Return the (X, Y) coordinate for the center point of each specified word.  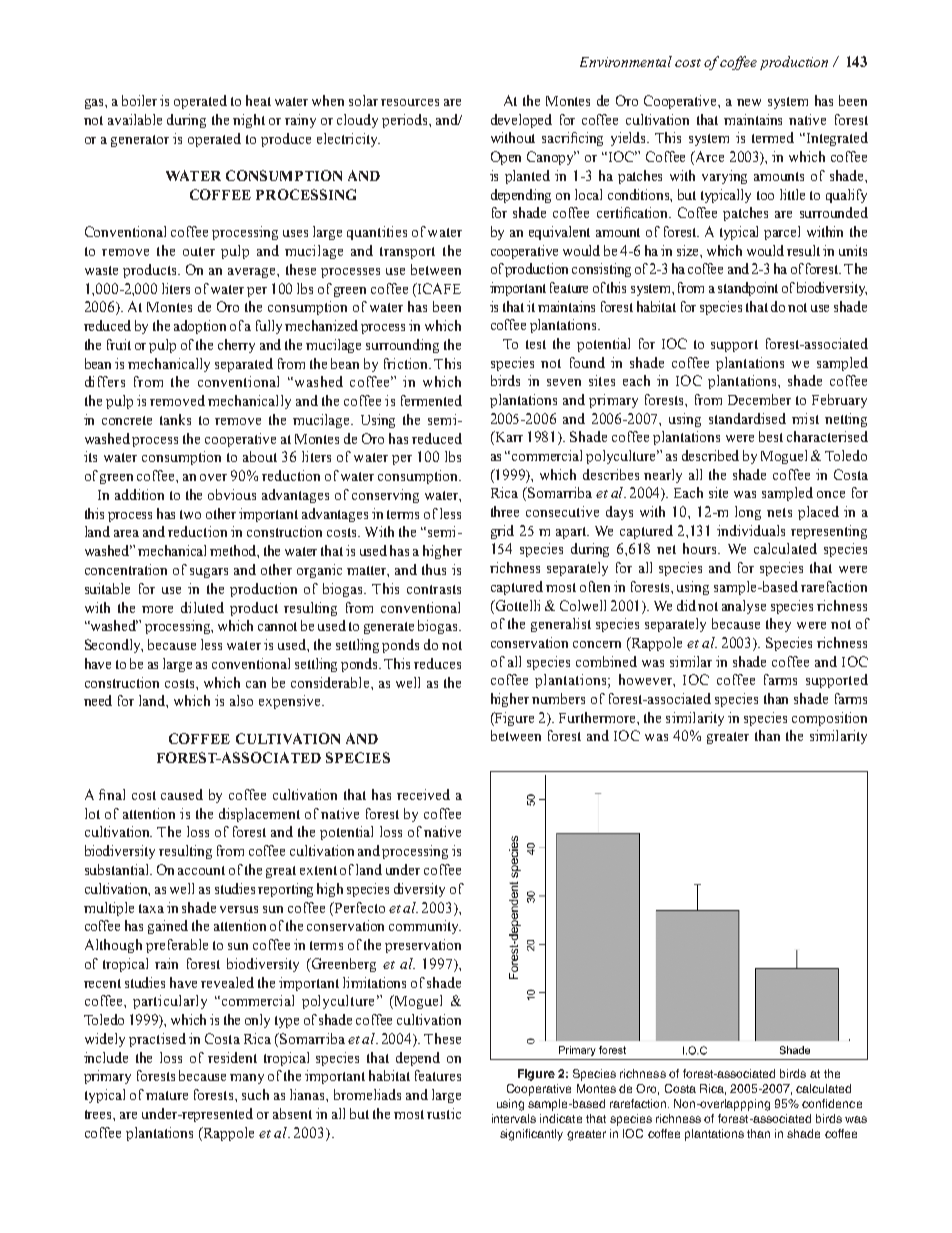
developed (521, 121)
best (771, 436)
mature (167, 1095)
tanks (175, 419)
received (423, 794)
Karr (508, 438)
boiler (139, 100)
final (112, 794)
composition (829, 719)
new (749, 102)
